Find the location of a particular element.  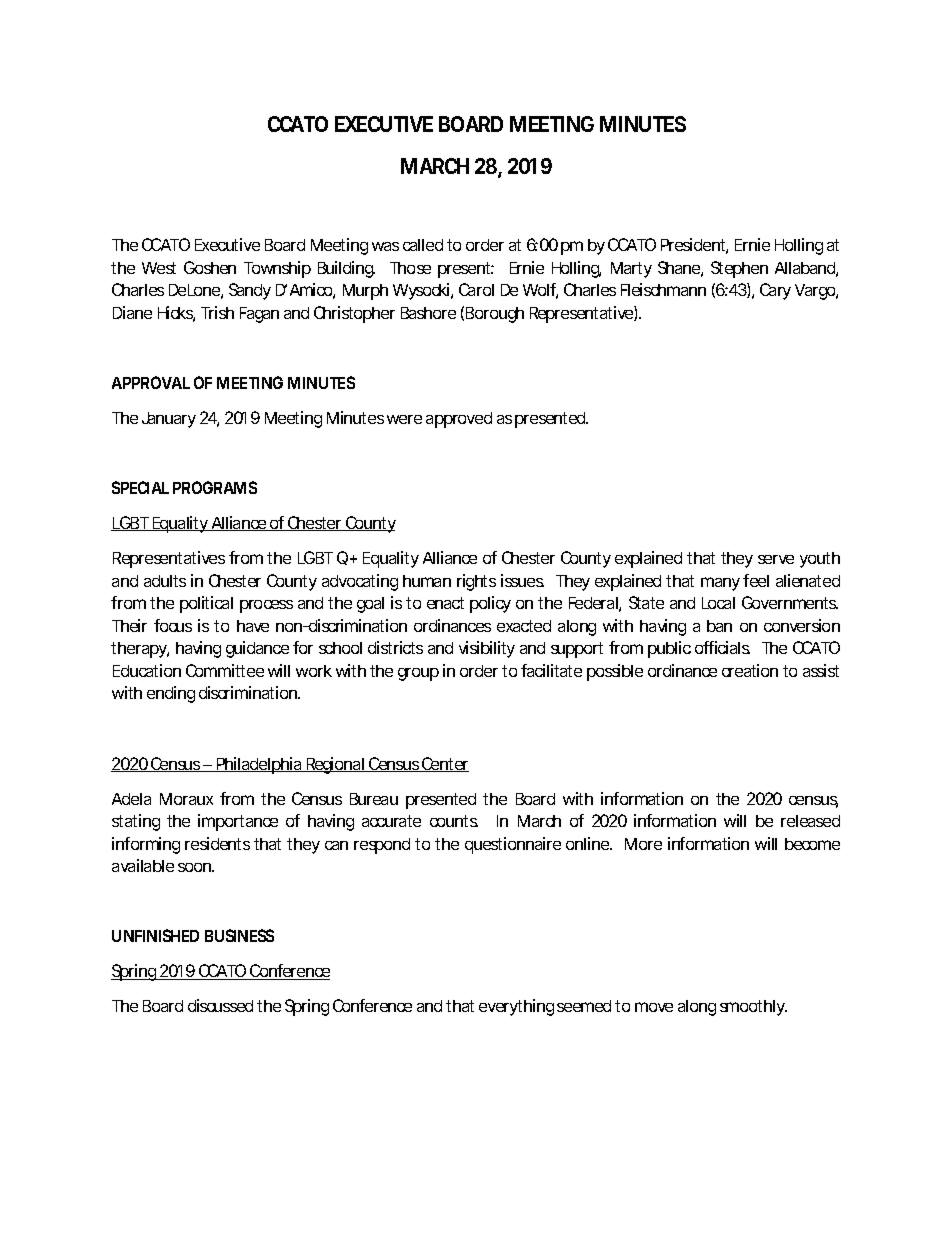

January is located at coordinates (169, 420).
